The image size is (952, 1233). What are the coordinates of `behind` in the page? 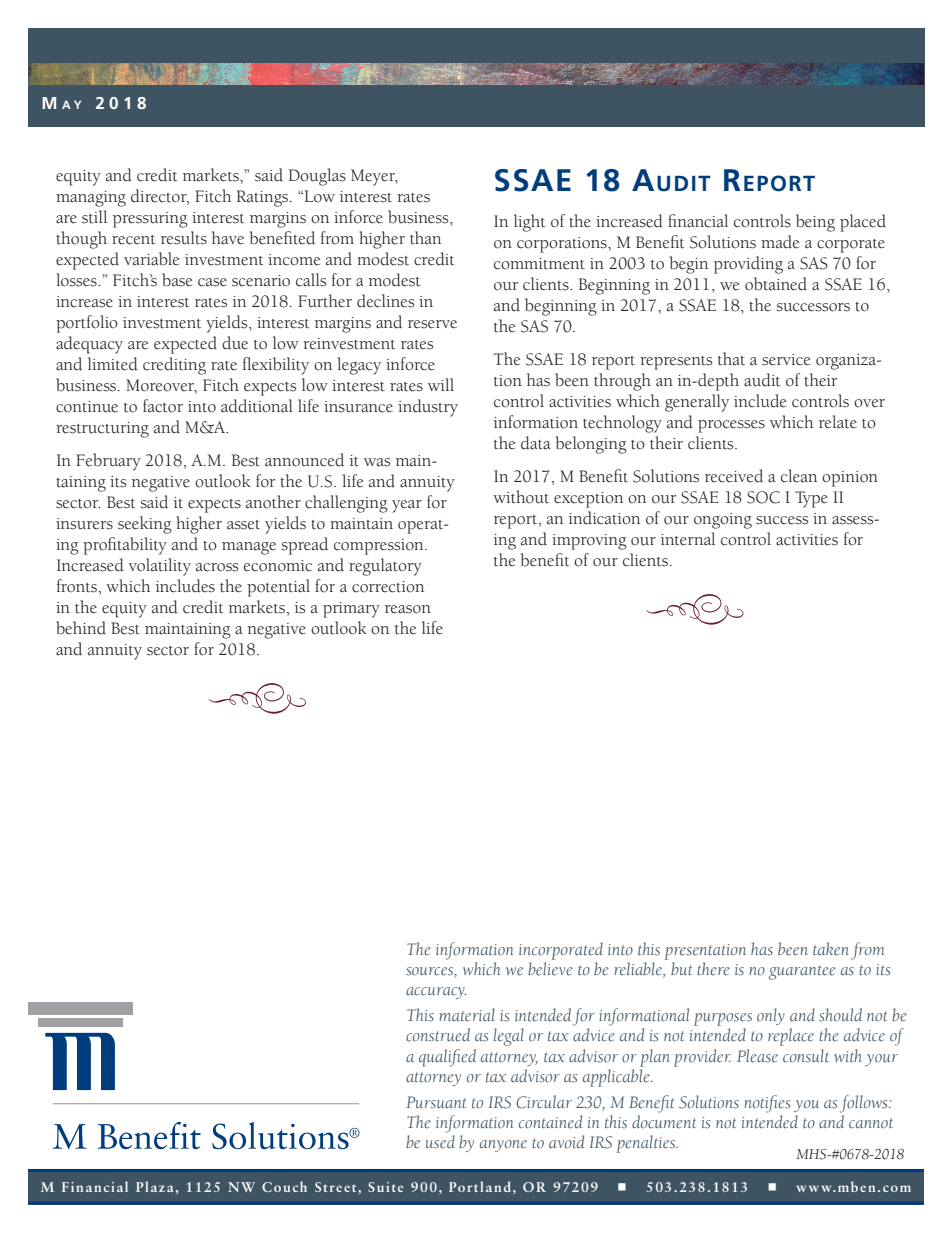 It's located at (81, 628).
